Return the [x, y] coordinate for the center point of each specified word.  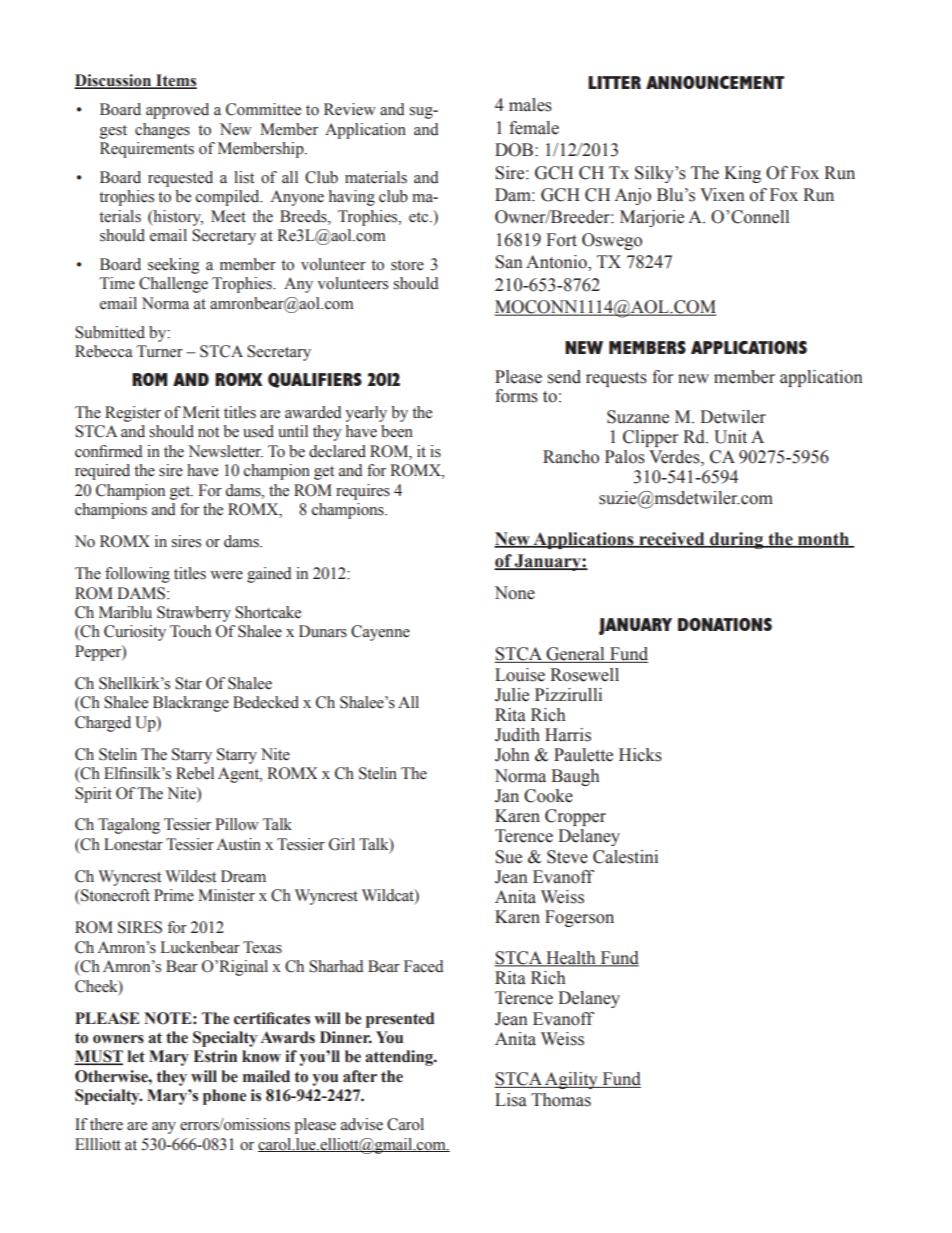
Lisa [511, 1100]
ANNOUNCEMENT [715, 82]
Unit [730, 437]
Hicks [640, 755]
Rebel [195, 773]
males [530, 105]
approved [177, 111]
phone [224, 1097]
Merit [201, 412]
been [397, 431]
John [512, 755]
